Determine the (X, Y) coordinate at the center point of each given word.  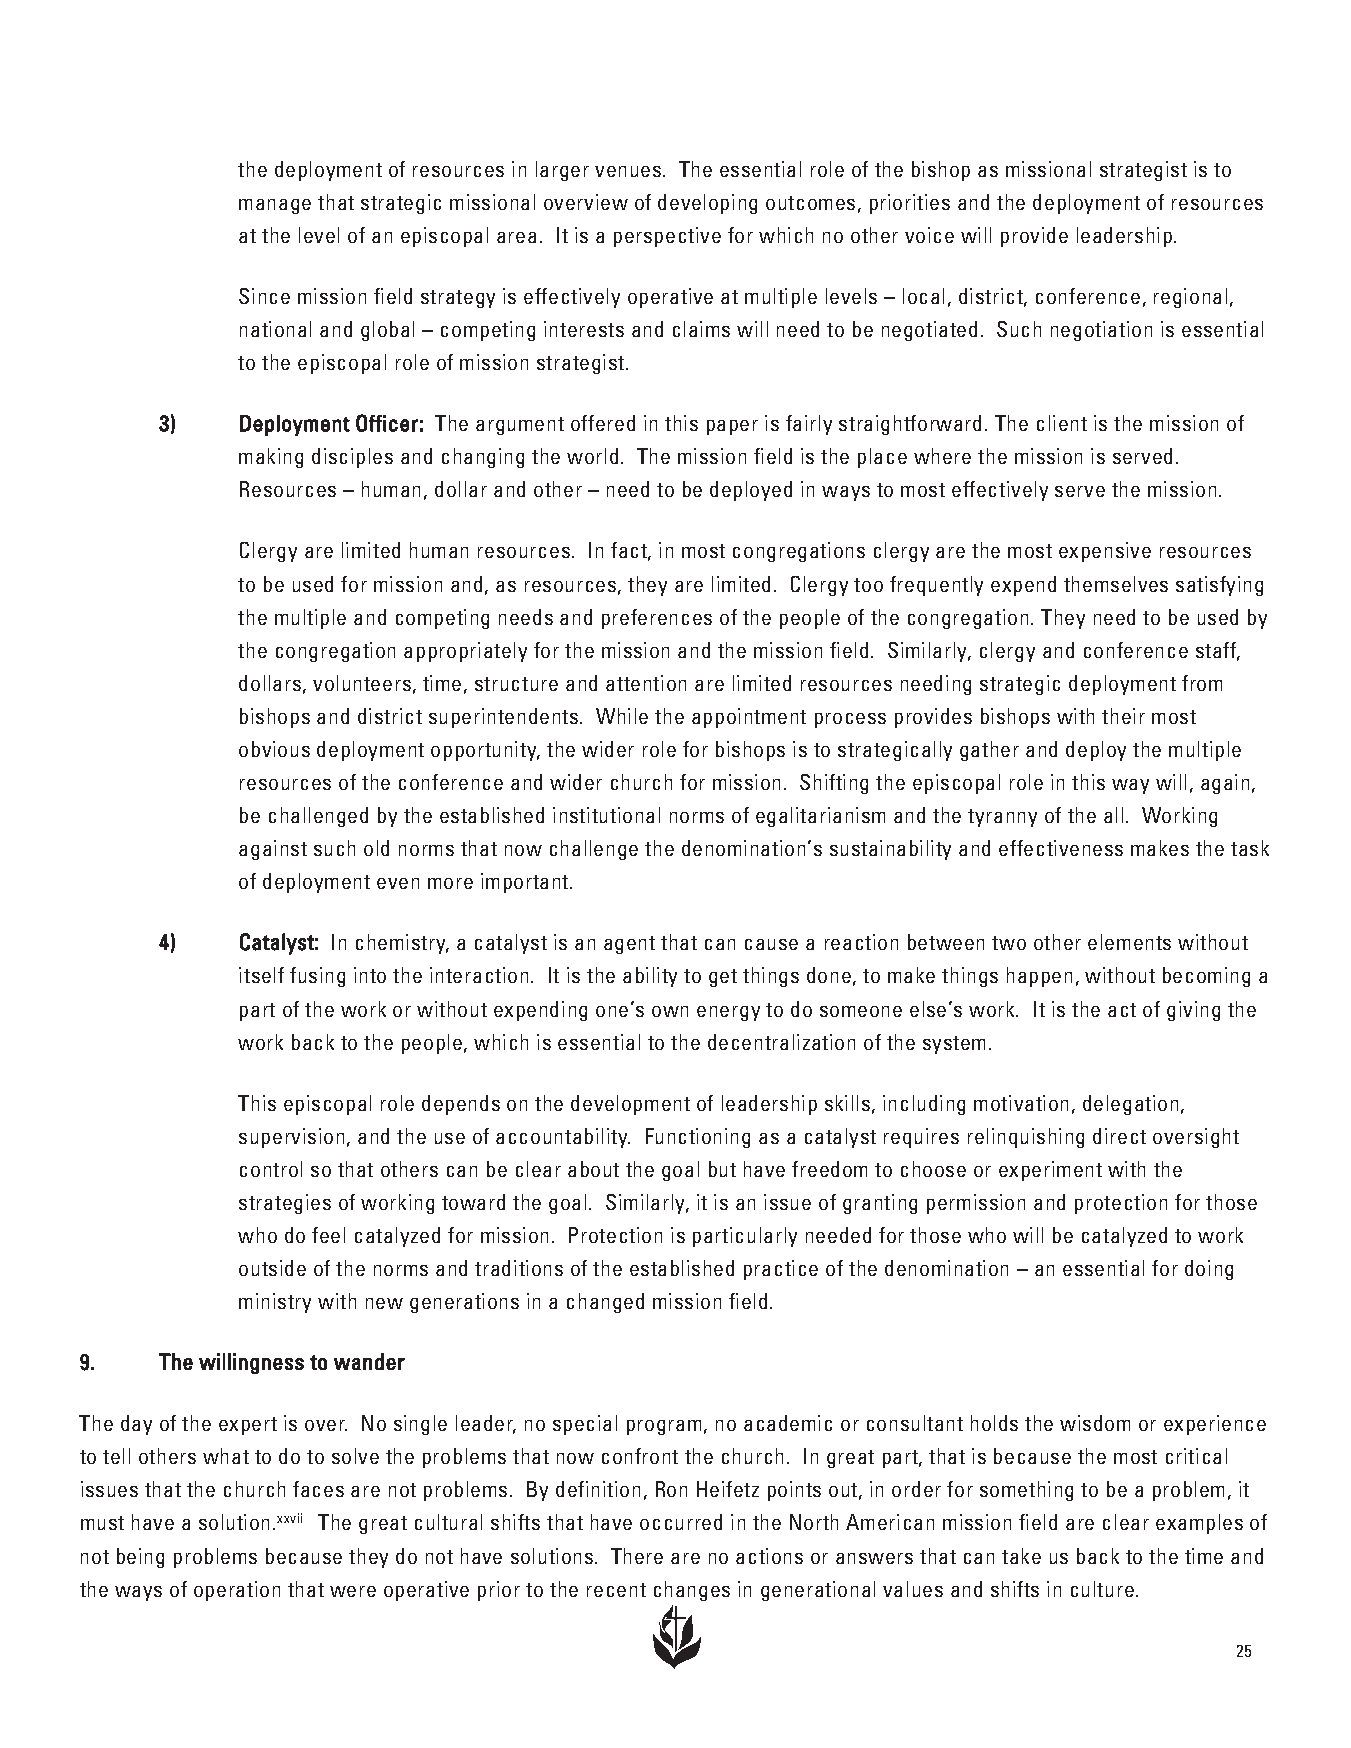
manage (275, 206)
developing (707, 204)
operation (237, 1591)
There (637, 1556)
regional (1190, 298)
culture (1102, 1589)
